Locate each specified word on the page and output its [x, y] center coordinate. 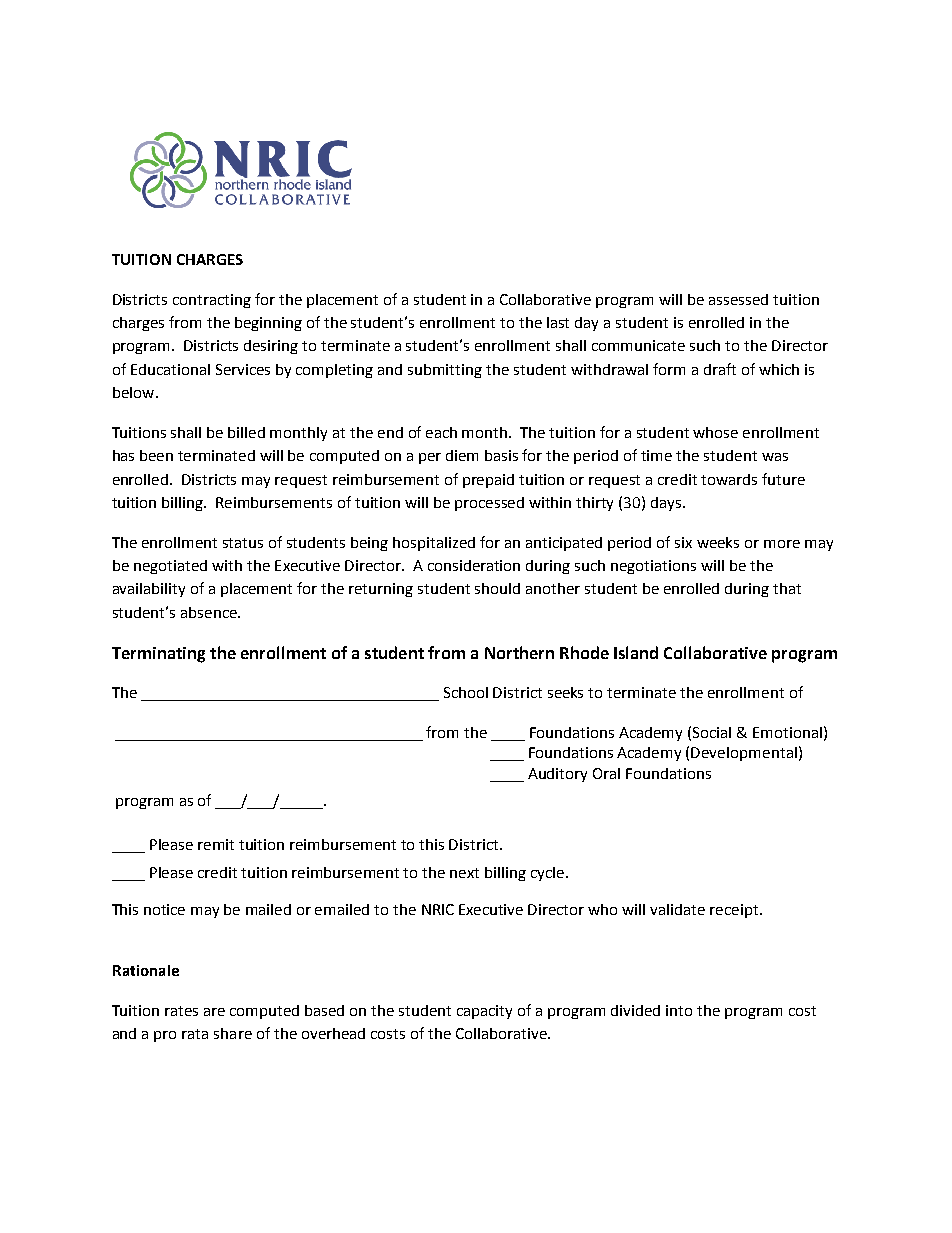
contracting [212, 301]
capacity [484, 1012]
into [679, 1010]
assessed [738, 299]
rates [181, 1011]
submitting [445, 371]
